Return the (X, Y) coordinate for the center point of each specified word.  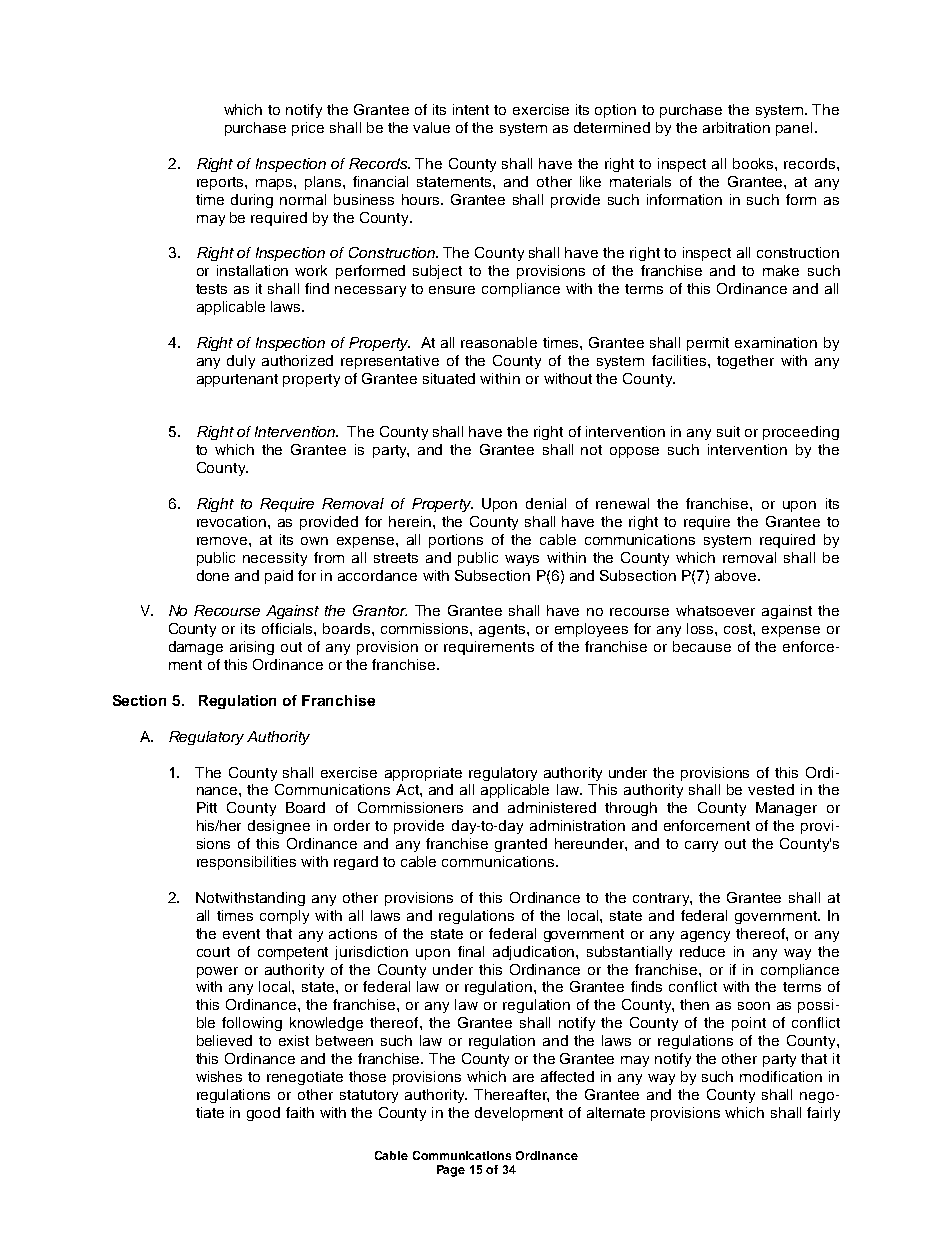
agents (502, 630)
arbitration (736, 127)
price (308, 129)
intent (471, 109)
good (263, 1114)
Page (451, 1171)
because (702, 646)
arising (252, 648)
